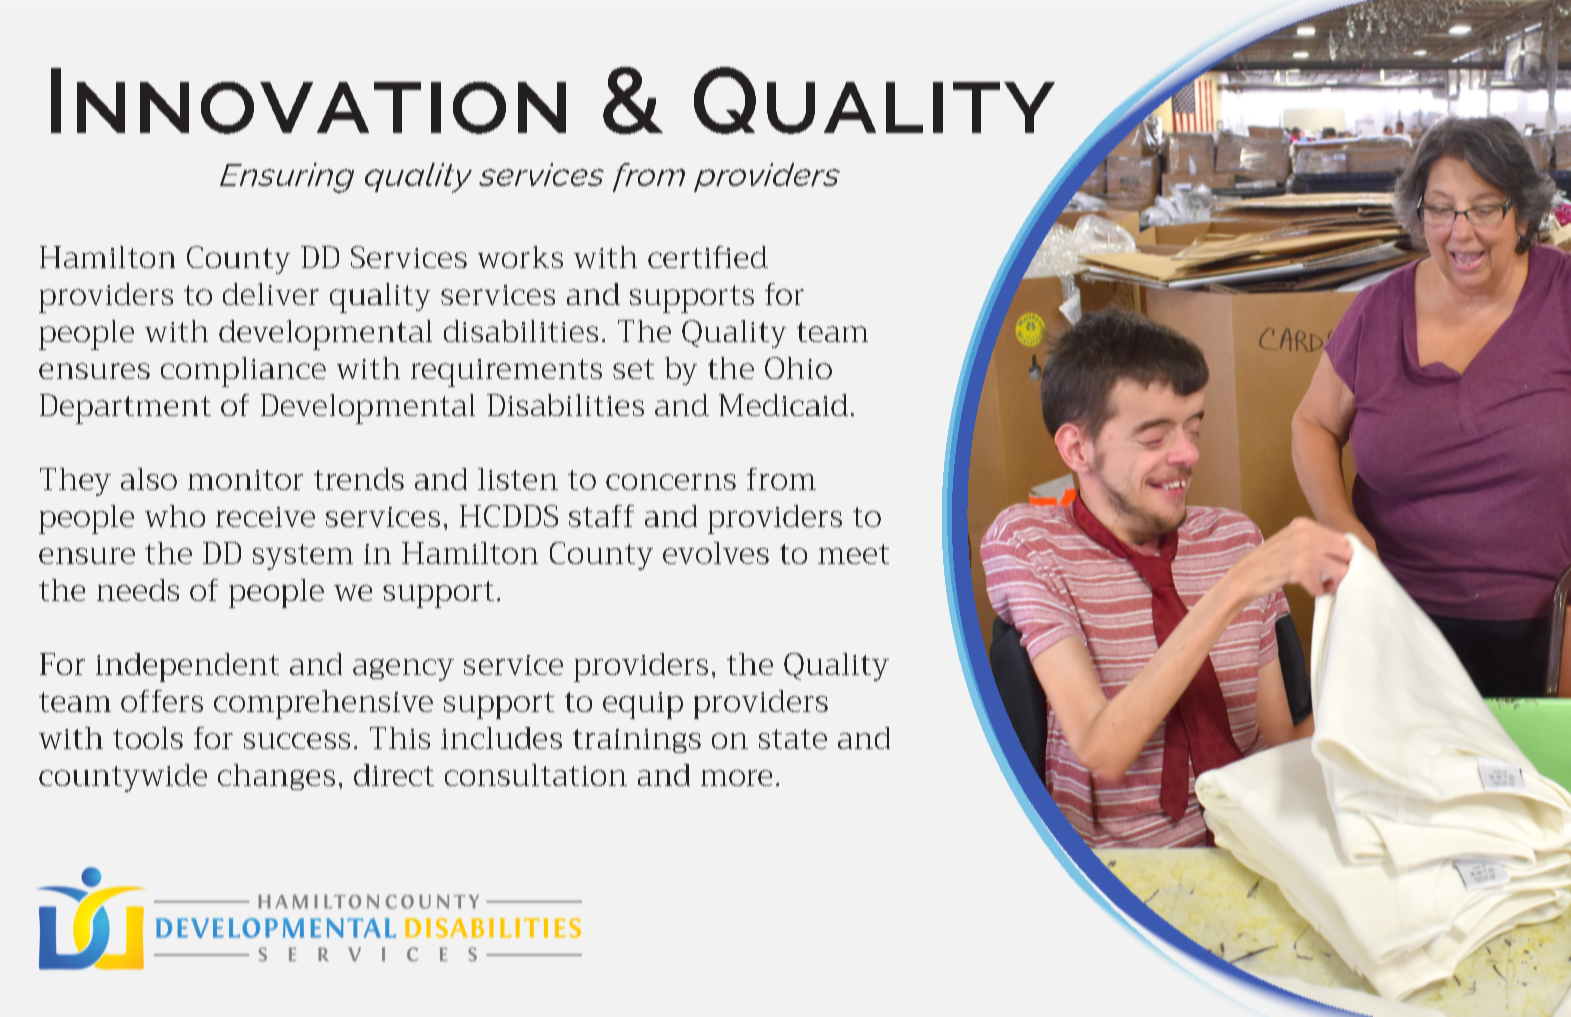 This image has width=1571, height=1017. I want to click on certified, so click(708, 257).
